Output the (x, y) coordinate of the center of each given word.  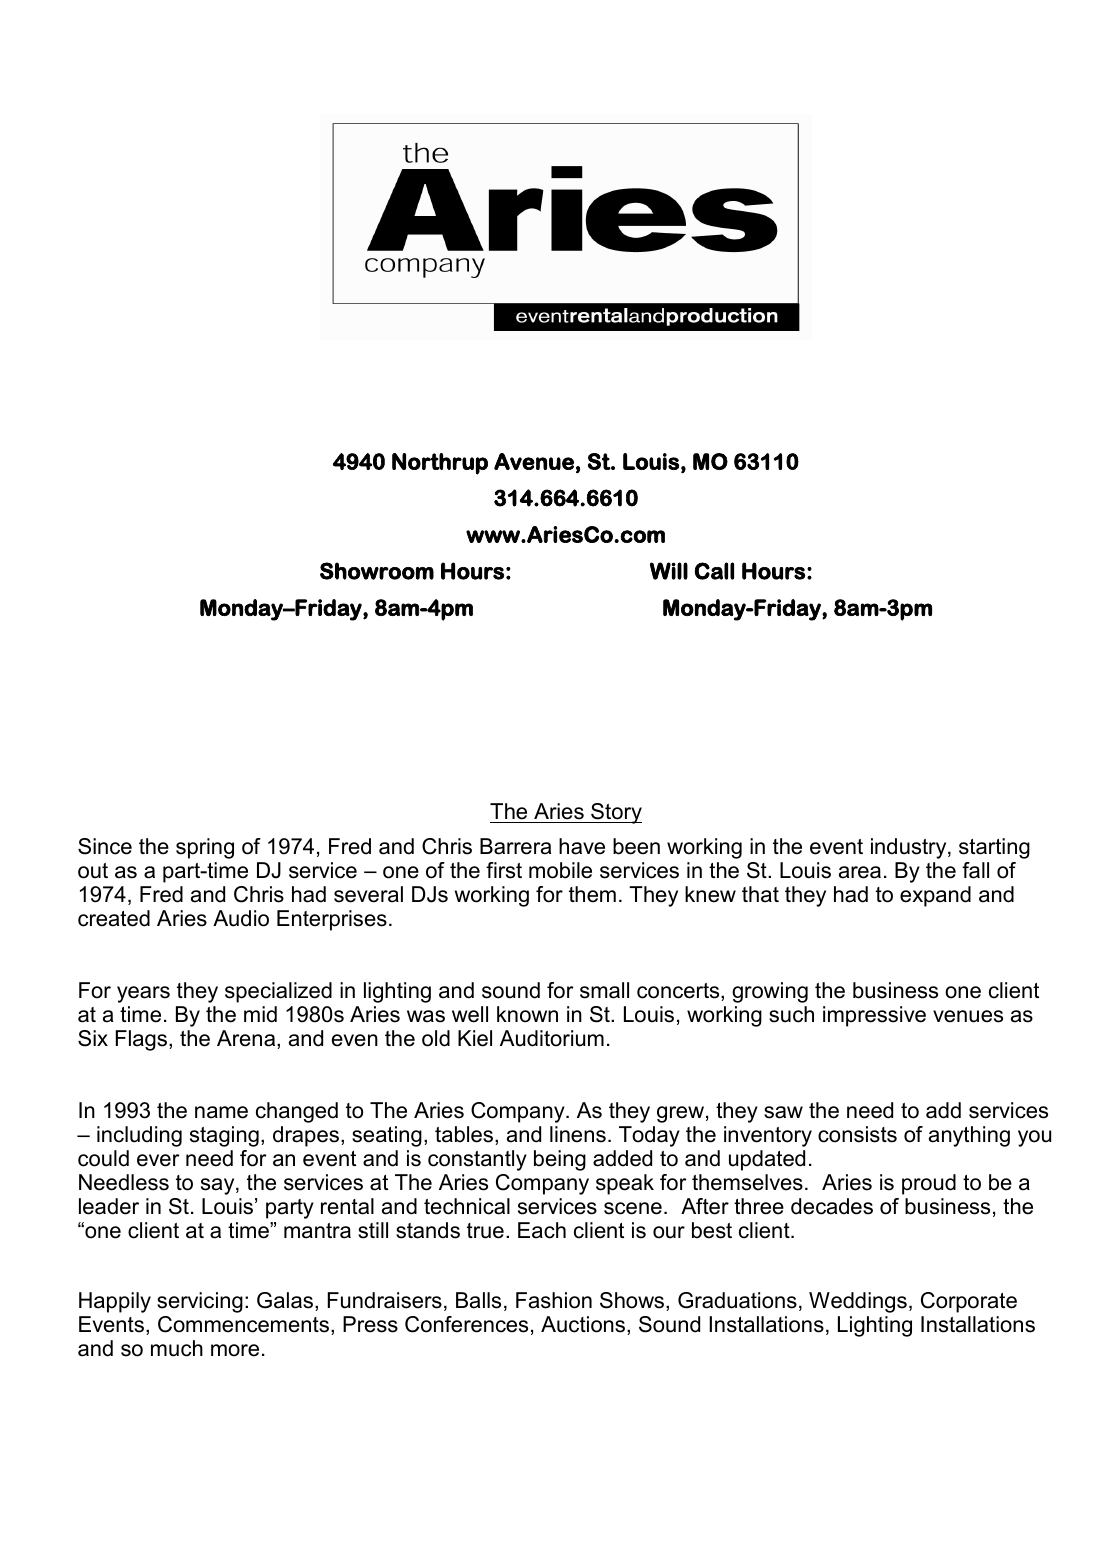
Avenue (534, 461)
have (582, 846)
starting (994, 848)
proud (929, 1184)
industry (910, 848)
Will (669, 571)
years (143, 994)
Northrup (440, 464)
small (604, 990)
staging (224, 1136)
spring (205, 848)
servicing (200, 1302)
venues (968, 1016)
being (560, 1160)
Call (714, 571)
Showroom (377, 571)
